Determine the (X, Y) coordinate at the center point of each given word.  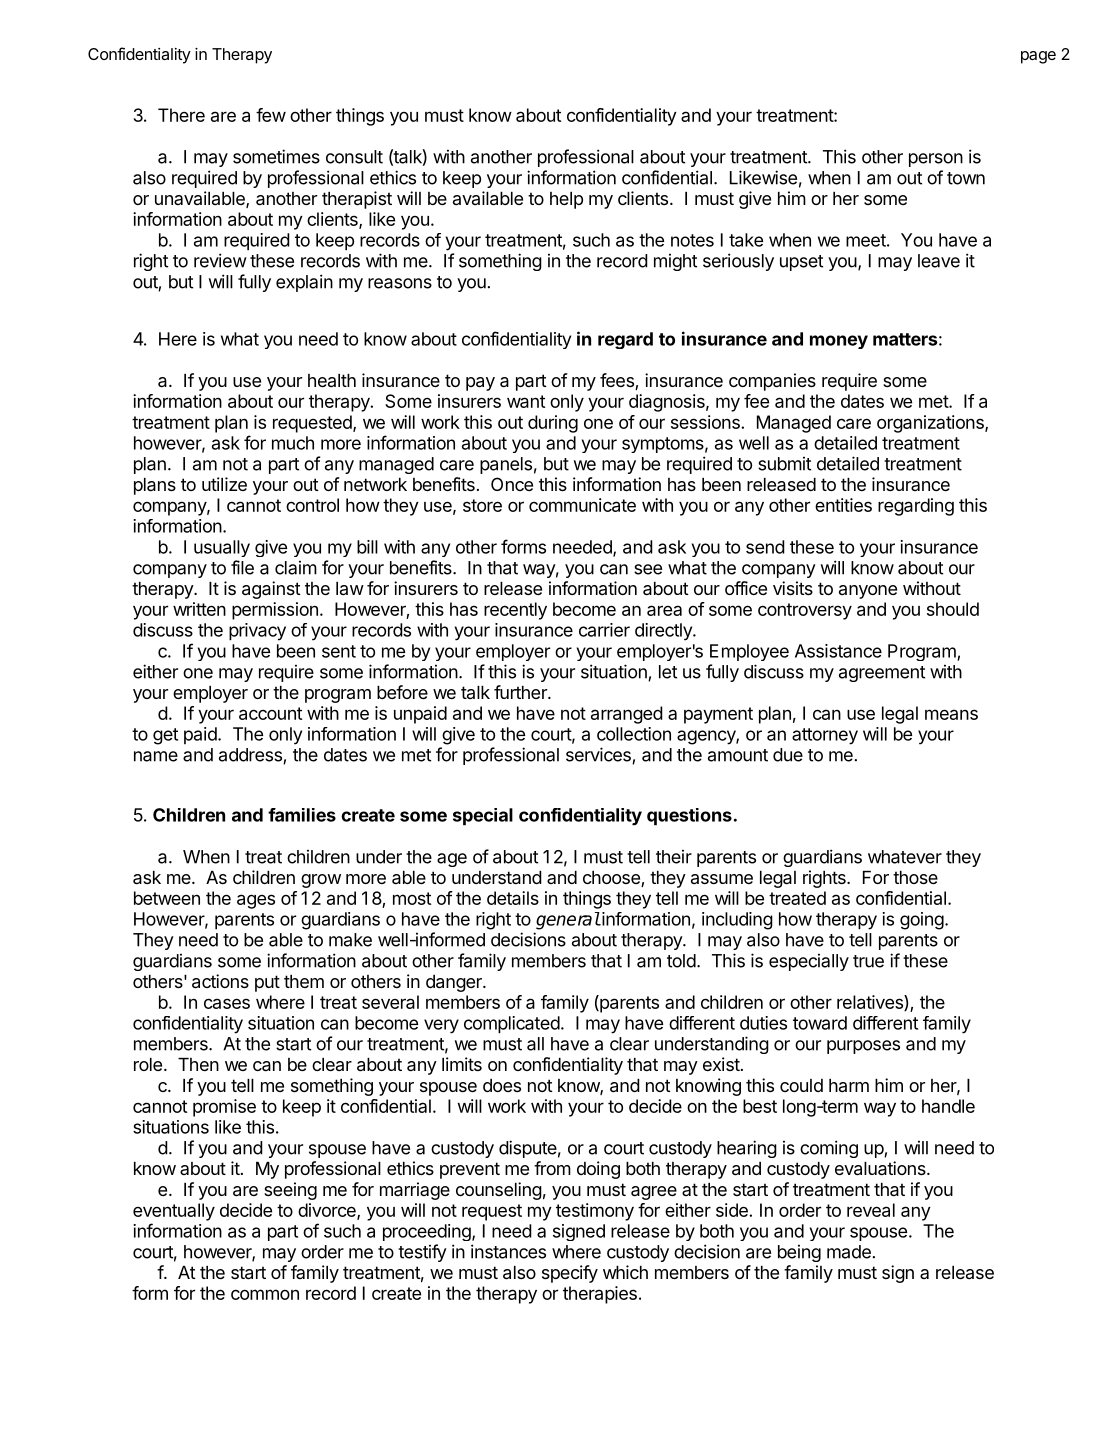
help (566, 200)
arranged (627, 715)
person (936, 160)
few (271, 115)
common (265, 1294)
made (849, 1252)
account (270, 713)
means (951, 714)
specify (570, 1274)
